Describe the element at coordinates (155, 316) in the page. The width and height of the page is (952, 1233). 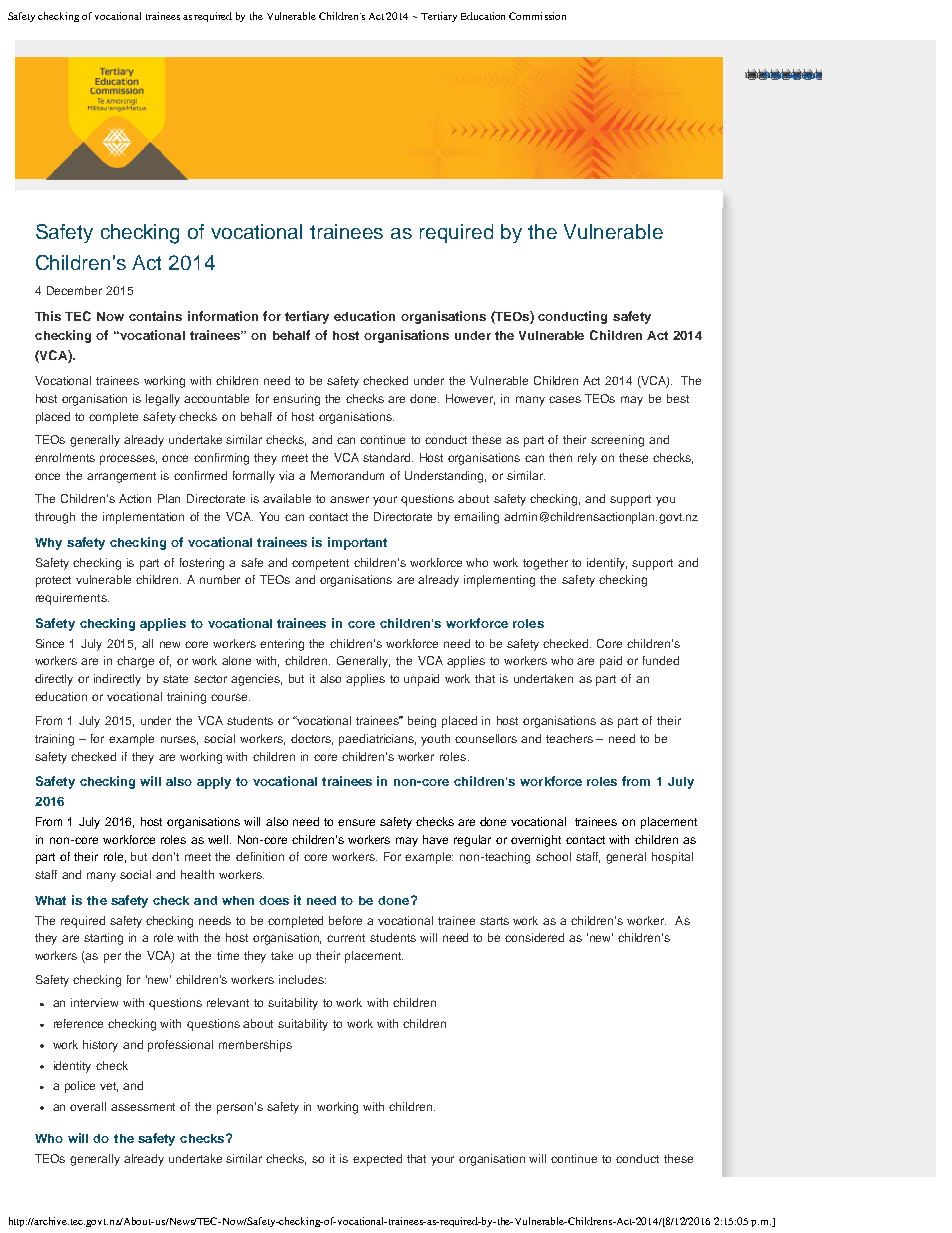
I see `contains` at that location.
